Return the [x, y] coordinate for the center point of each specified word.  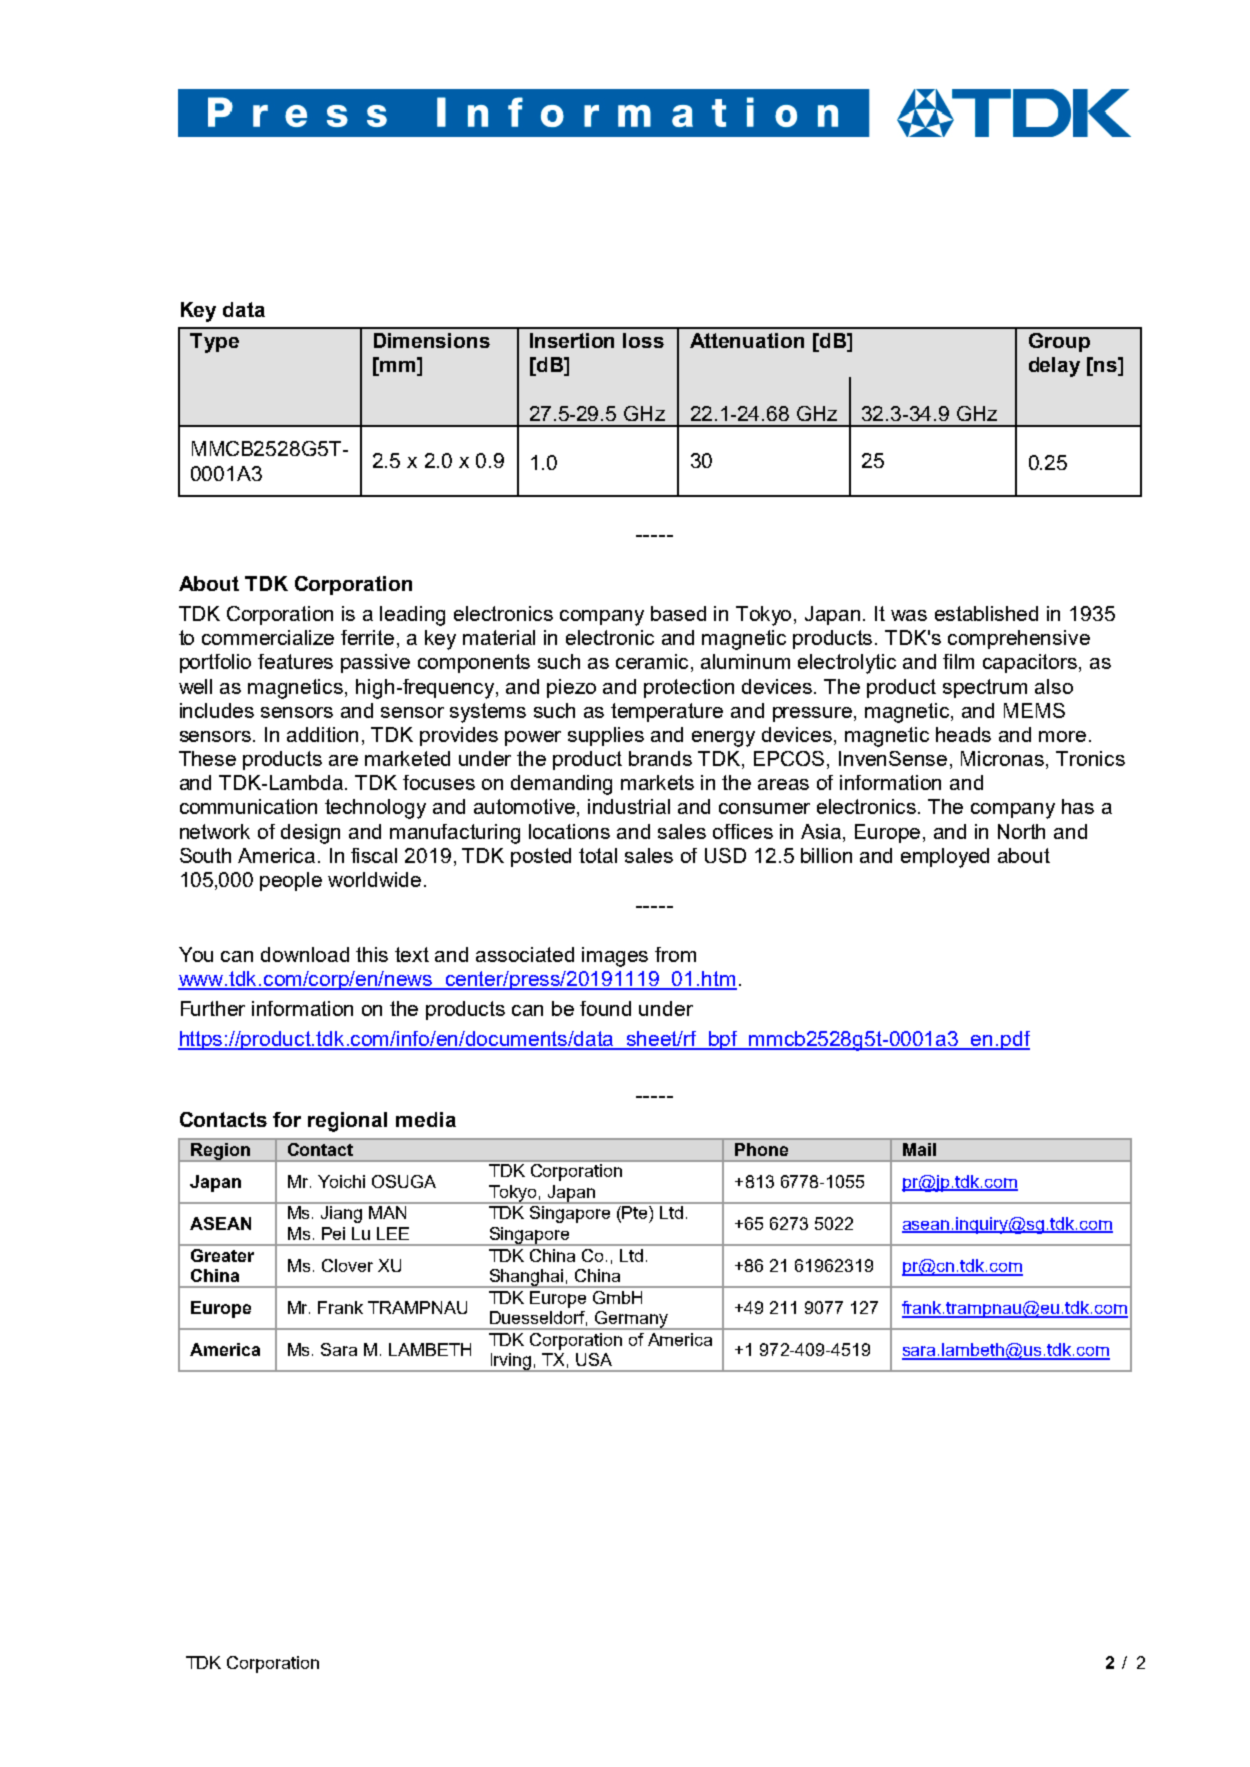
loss [643, 340]
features [295, 661]
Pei [333, 1233]
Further [213, 1008]
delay [1054, 367]
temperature [667, 712]
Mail [919, 1149]
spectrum [985, 688]
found [605, 1008]
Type [214, 343]
